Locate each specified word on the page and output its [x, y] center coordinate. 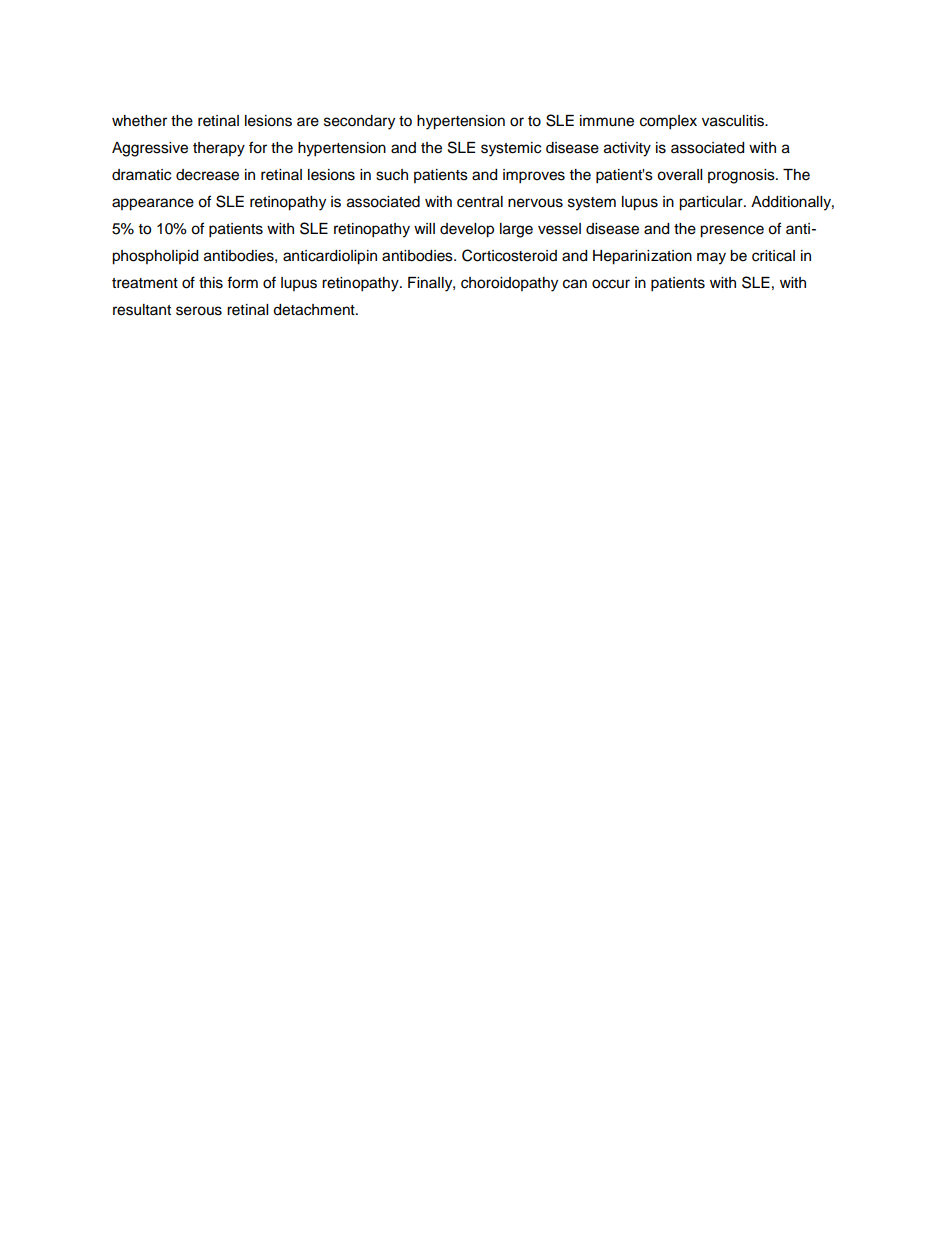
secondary [359, 122]
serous [199, 311]
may [711, 258]
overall [679, 175]
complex [668, 122]
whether [139, 121]
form [242, 282]
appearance [153, 204]
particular [712, 203]
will [424, 228]
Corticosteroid [509, 255]
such [392, 175]
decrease [207, 175]
